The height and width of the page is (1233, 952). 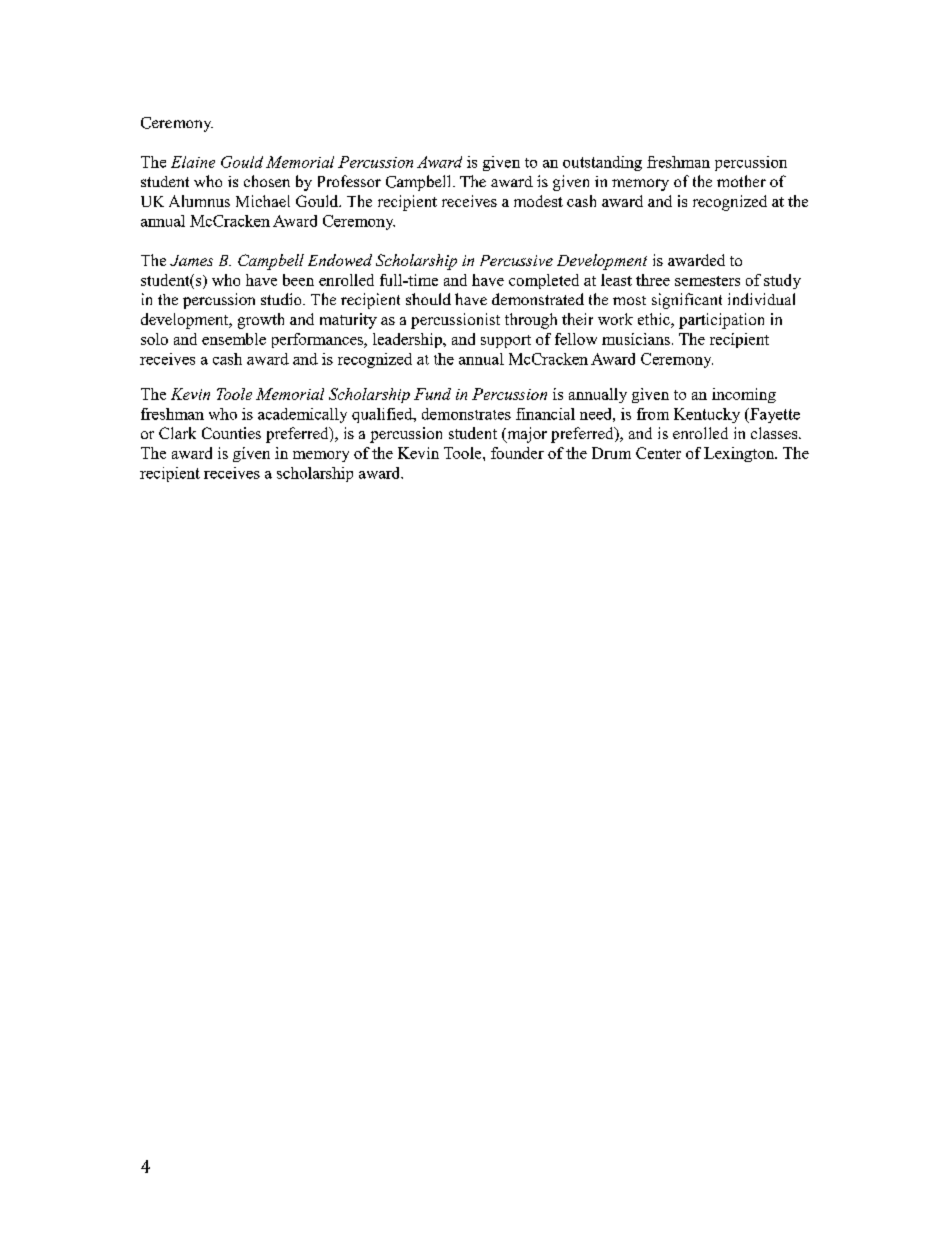 What do you see at coordinates (193, 162) in the page?
I see `Elaine` at bounding box center [193, 162].
